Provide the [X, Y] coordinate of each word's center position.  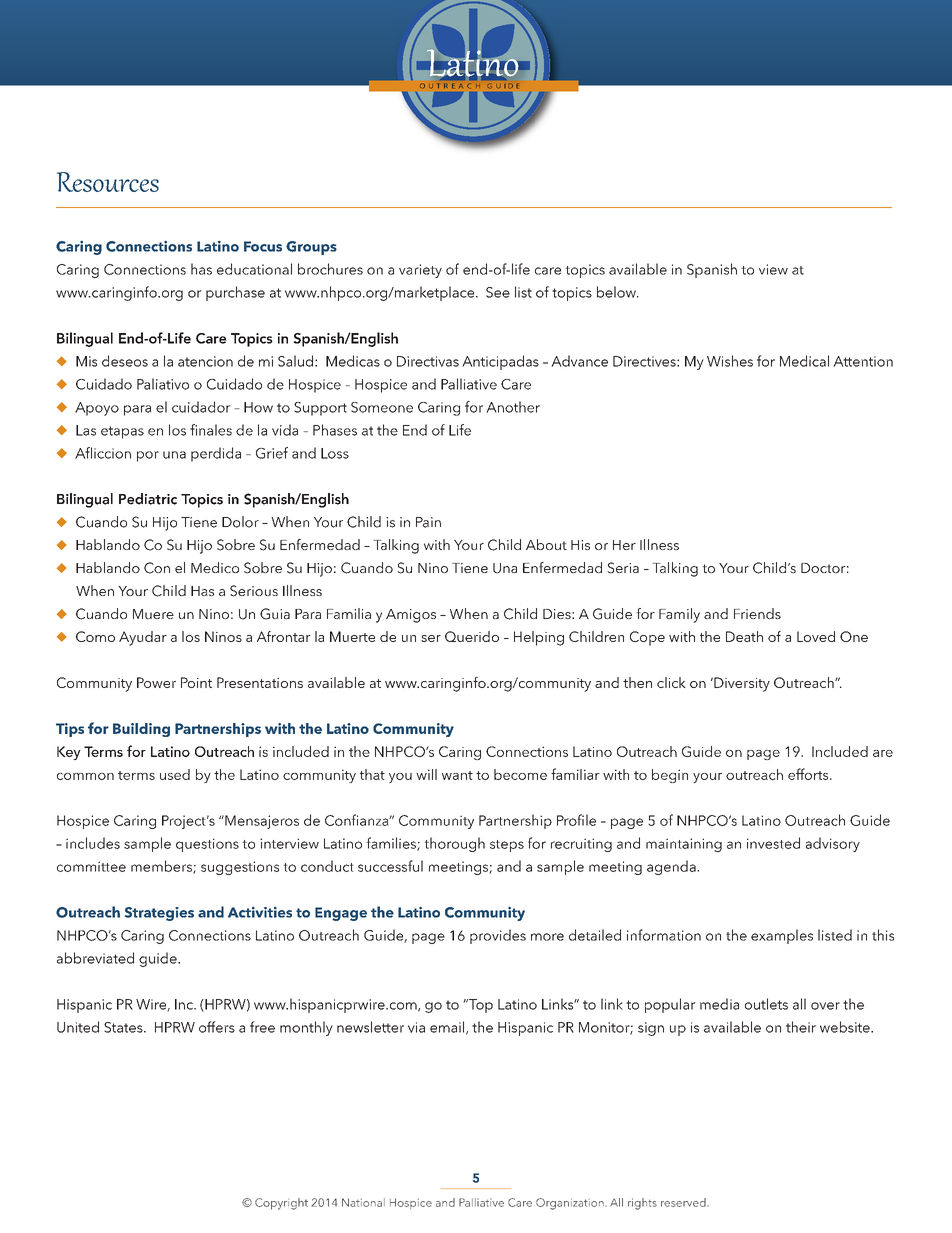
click [671, 682]
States [124, 1027]
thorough [454, 844]
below [617, 292]
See [498, 292]
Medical [804, 361]
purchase [235, 293]
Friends [757, 613]
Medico [215, 567]
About [546, 544]
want [457, 775]
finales [211, 430]
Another [513, 407]
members [162, 867]
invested [773, 843]
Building [141, 730]
